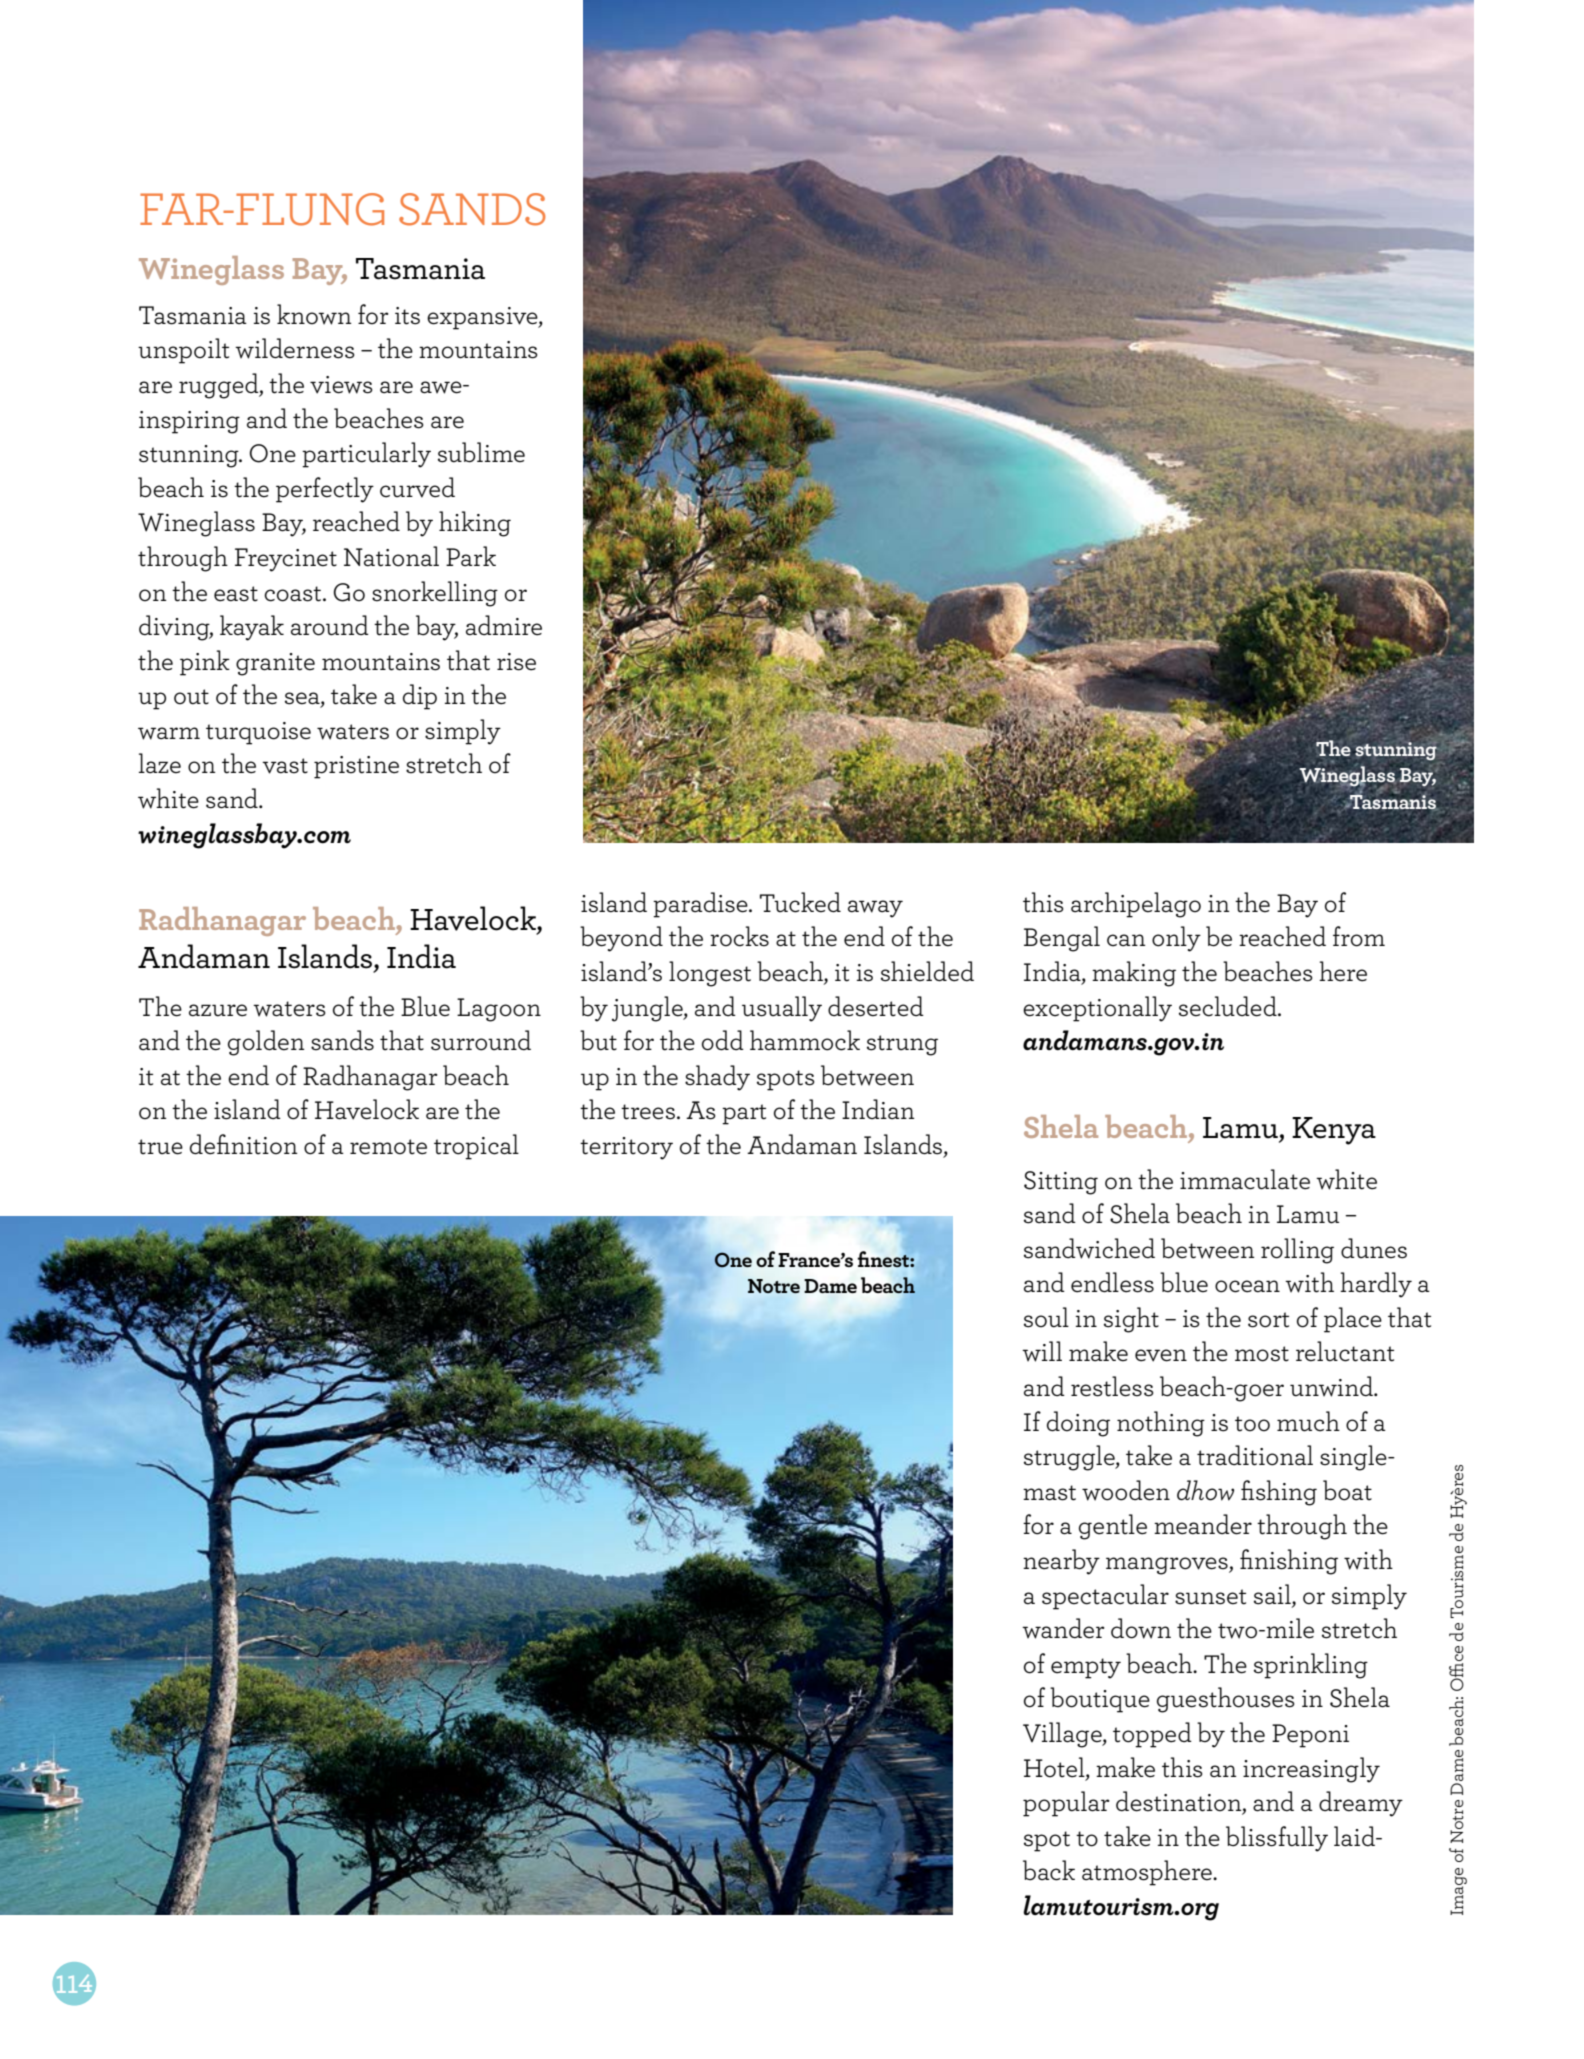 Image resolution: width=1584 pixels, height=2059 pixels. What do you see at coordinates (295, 348) in the screenshot?
I see `wilderness` at bounding box center [295, 348].
